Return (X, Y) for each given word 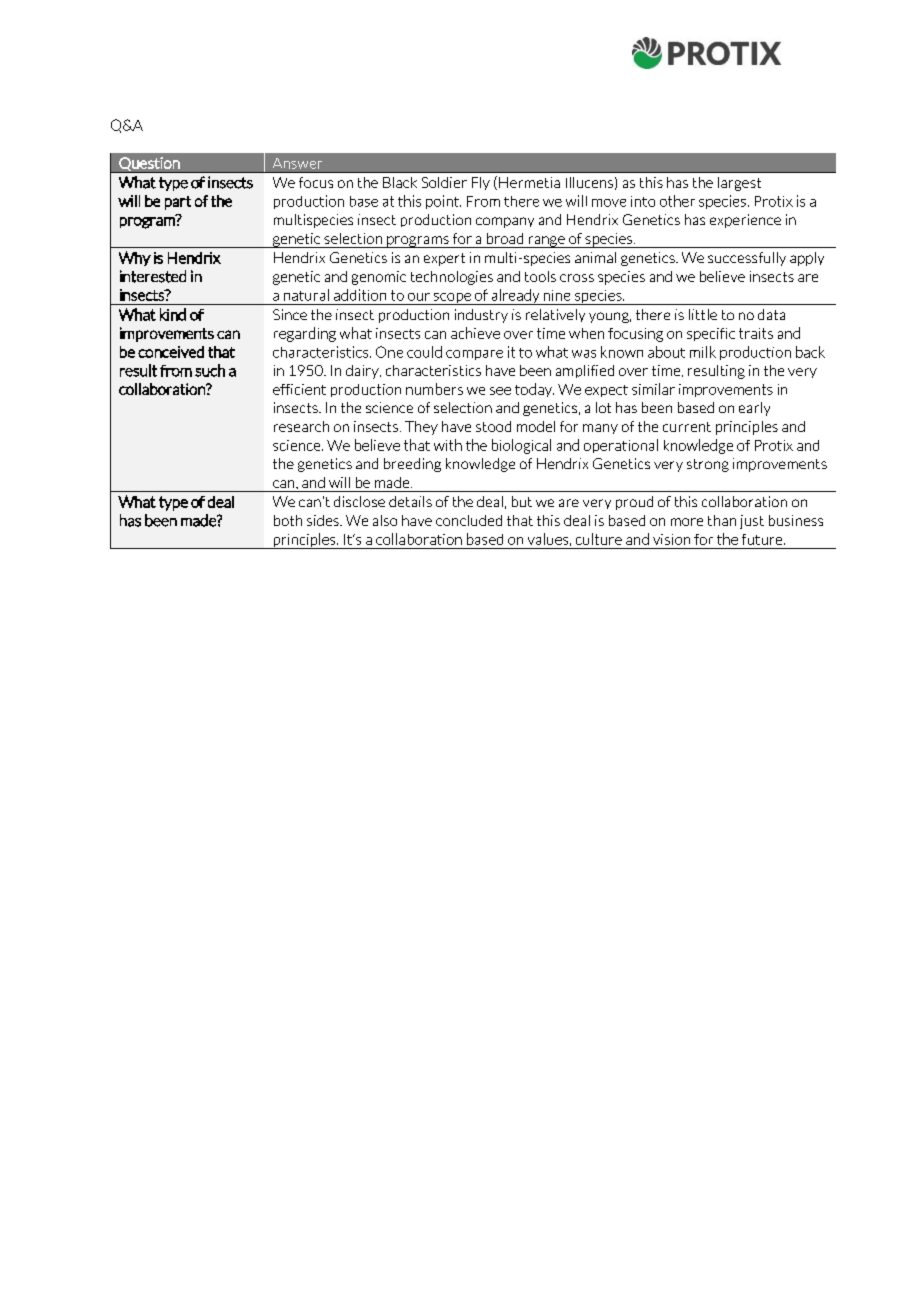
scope (452, 299)
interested (153, 276)
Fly (481, 183)
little (703, 314)
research (301, 426)
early (754, 409)
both (288, 520)
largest (739, 184)
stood (493, 426)
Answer (297, 163)
